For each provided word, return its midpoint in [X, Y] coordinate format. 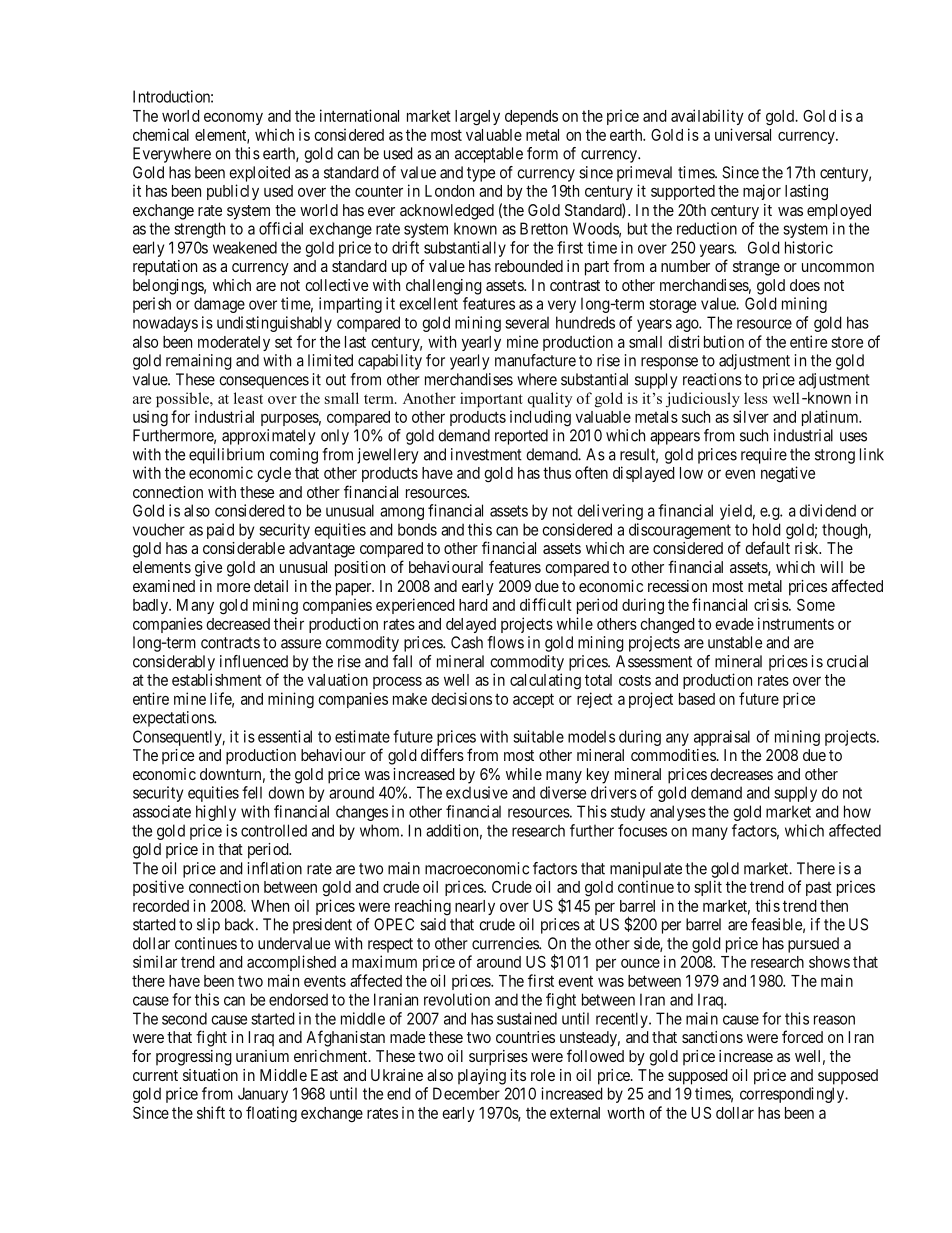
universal [743, 134]
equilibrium [226, 456]
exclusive [477, 792]
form [542, 153]
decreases [741, 774]
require [764, 456]
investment [486, 454]
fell [252, 792]
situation [210, 1075]
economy [233, 118]
